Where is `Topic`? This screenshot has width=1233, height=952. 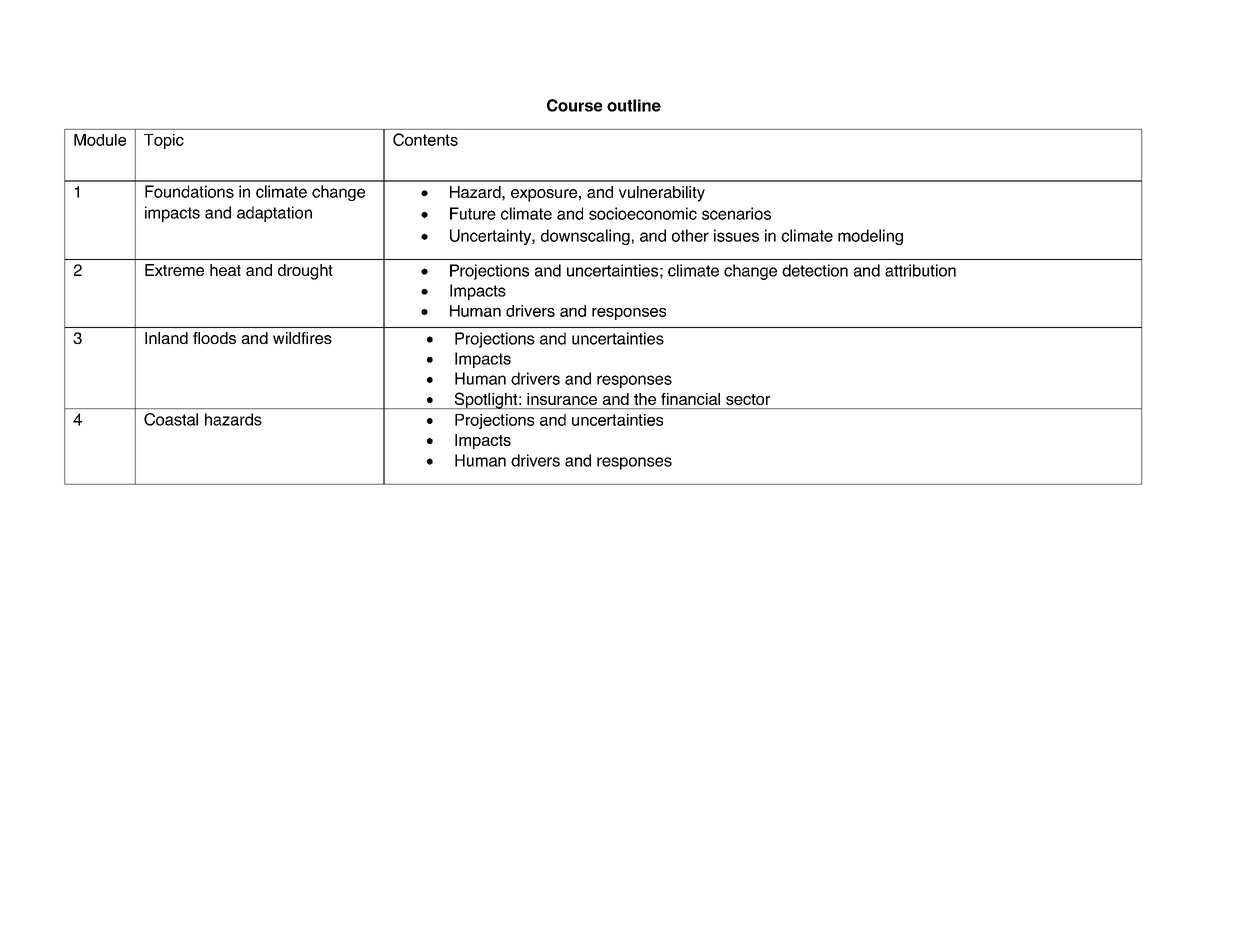 Topic is located at coordinates (164, 141).
